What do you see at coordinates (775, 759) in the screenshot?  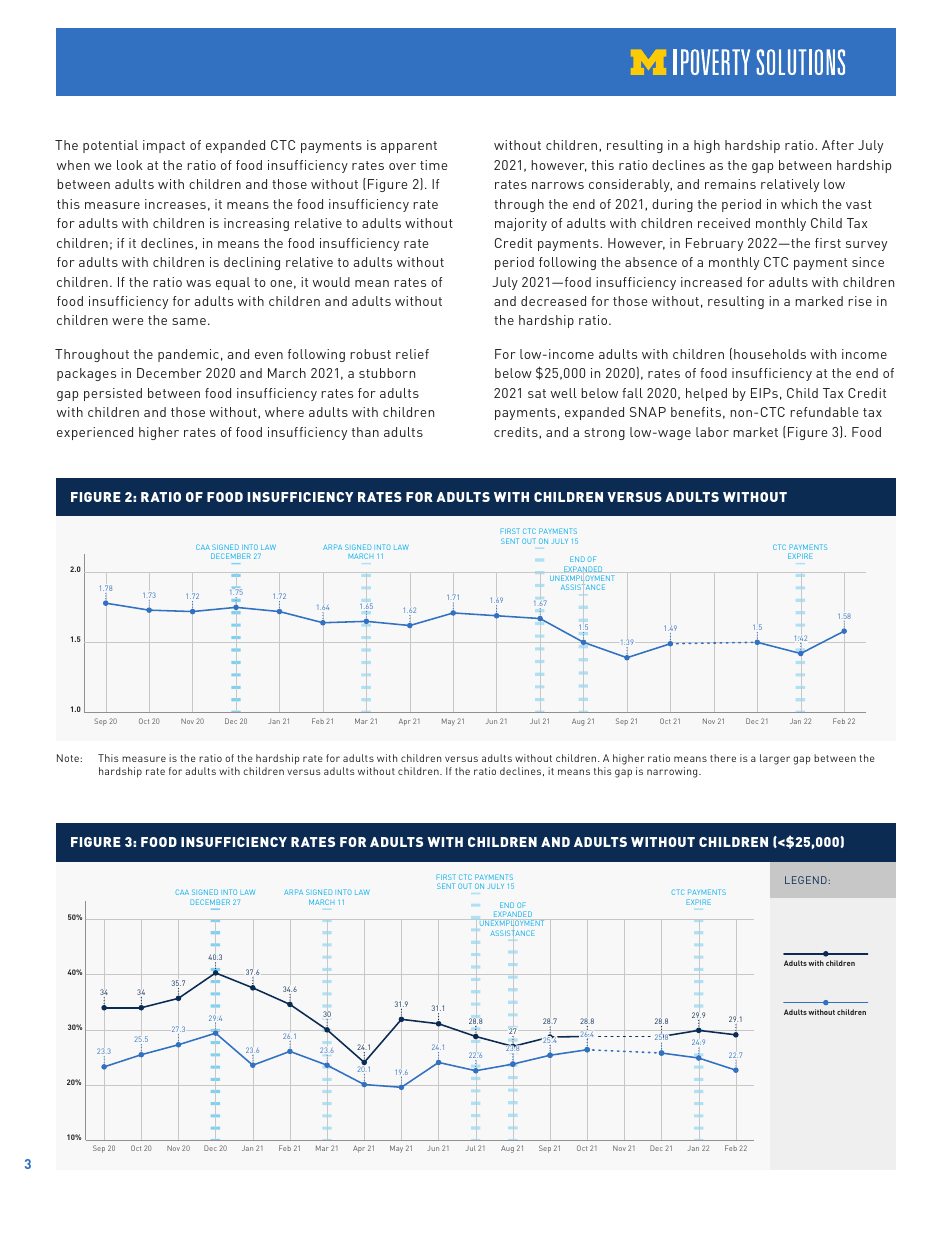 I see `larger` at bounding box center [775, 759].
